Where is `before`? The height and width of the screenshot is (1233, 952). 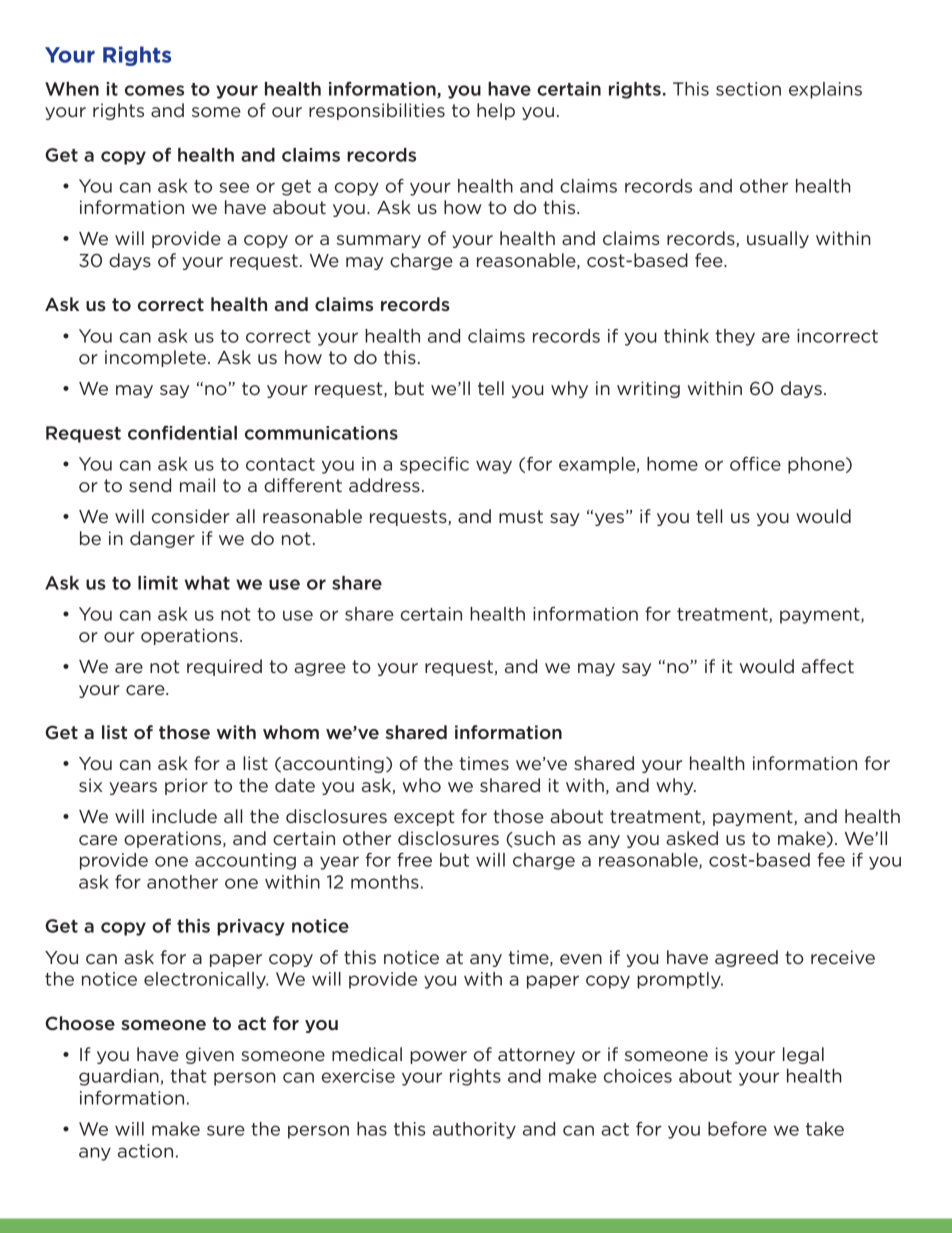 before is located at coordinates (737, 1129).
